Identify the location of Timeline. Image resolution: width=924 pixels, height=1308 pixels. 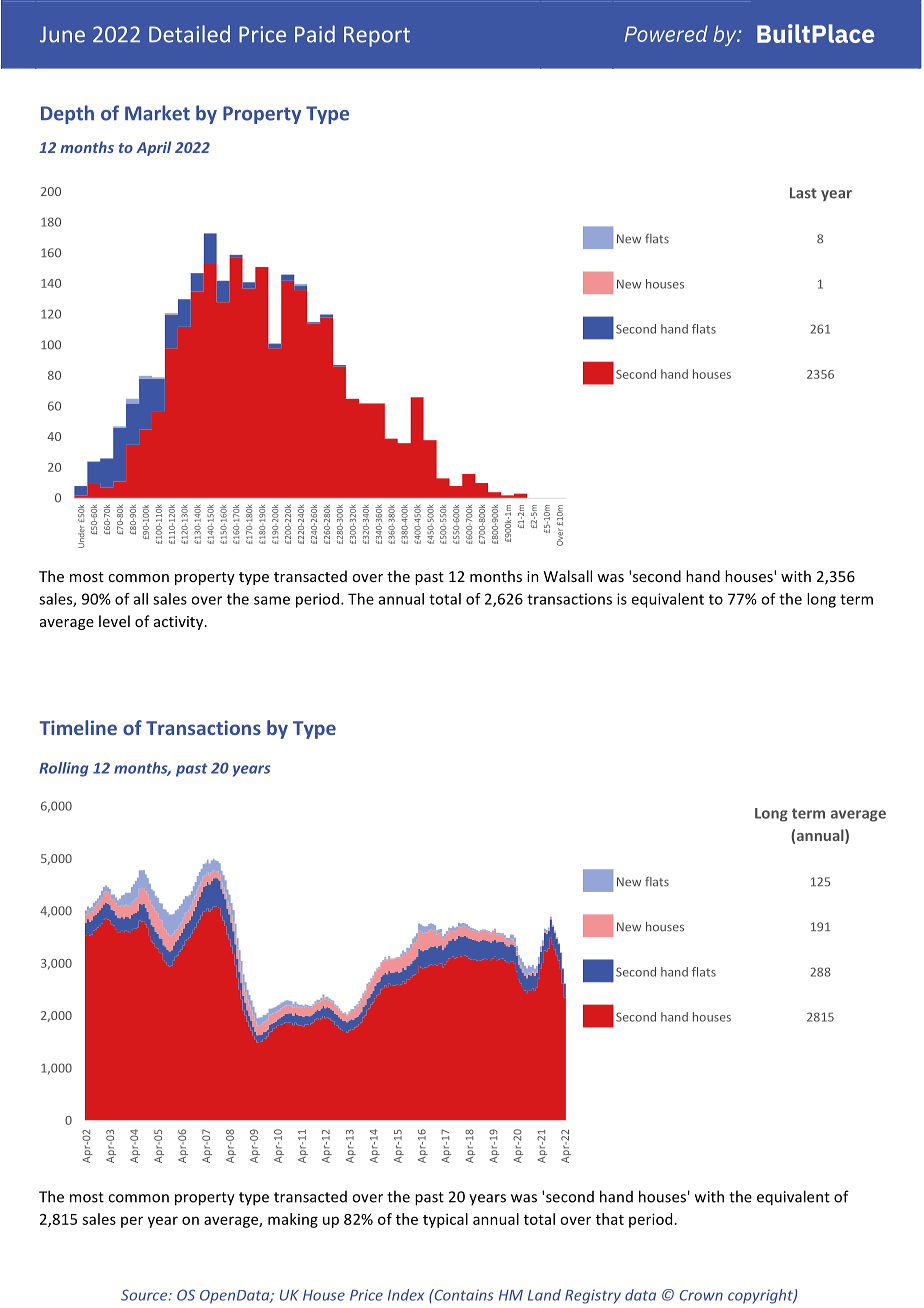
(78, 727).
